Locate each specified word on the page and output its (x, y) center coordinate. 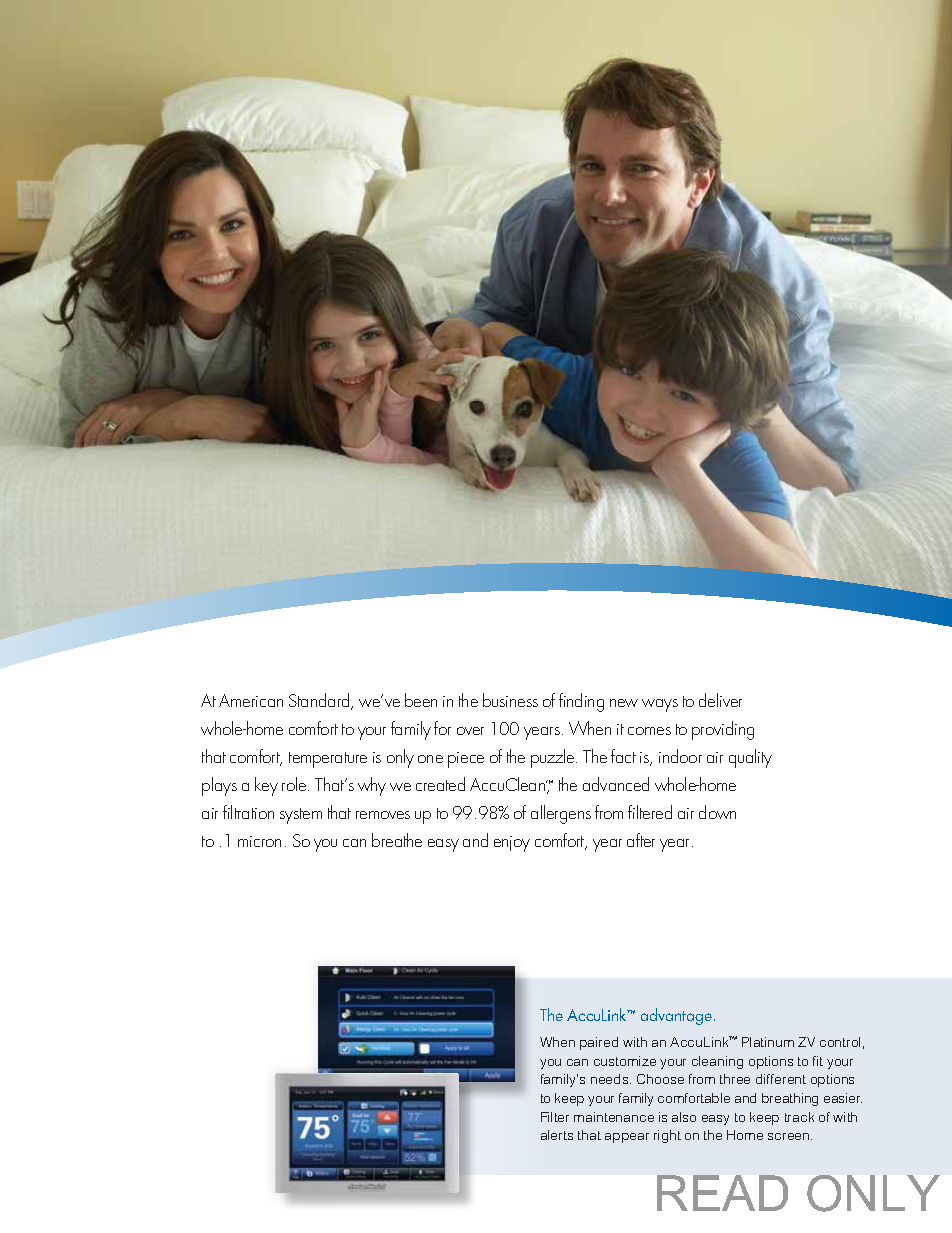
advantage (676, 1016)
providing (723, 730)
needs (611, 1079)
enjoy (512, 844)
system (301, 816)
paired (599, 1043)
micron (259, 841)
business (510, 700)
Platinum (768, 1042)
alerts (557, 1135)
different (781, 1079)
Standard (320, 701)
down (717, 812)
